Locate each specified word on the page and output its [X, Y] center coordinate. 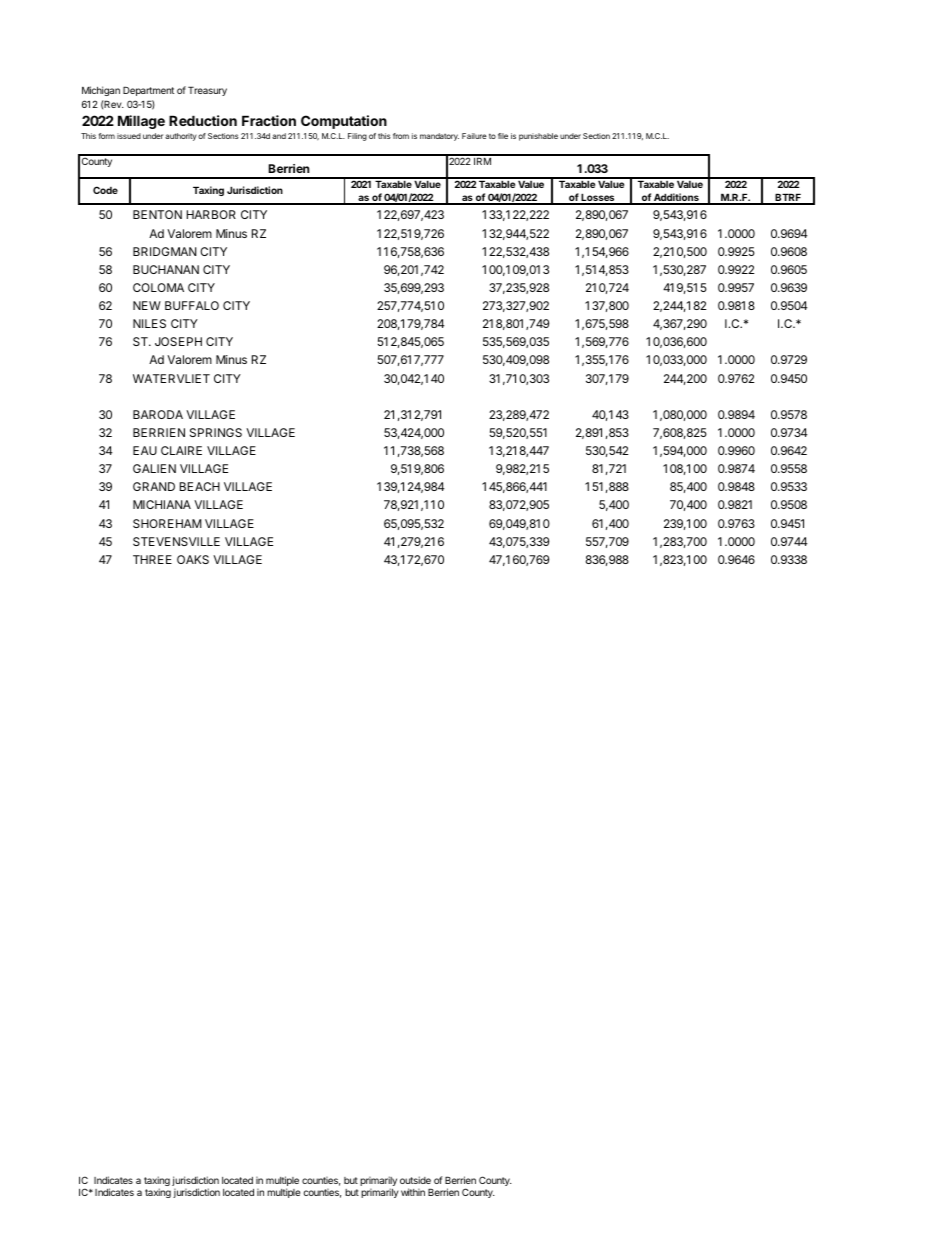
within [413, 1192]
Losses [598, 198]
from [401, 136]
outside [415, 1180]
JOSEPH [178, 341]
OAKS [193, 559]
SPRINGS [216, 432]
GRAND [154, 486]
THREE [152, 559]
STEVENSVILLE [176, 541]
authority [181, 137]
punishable [538, 137]
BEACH [200, 486]
